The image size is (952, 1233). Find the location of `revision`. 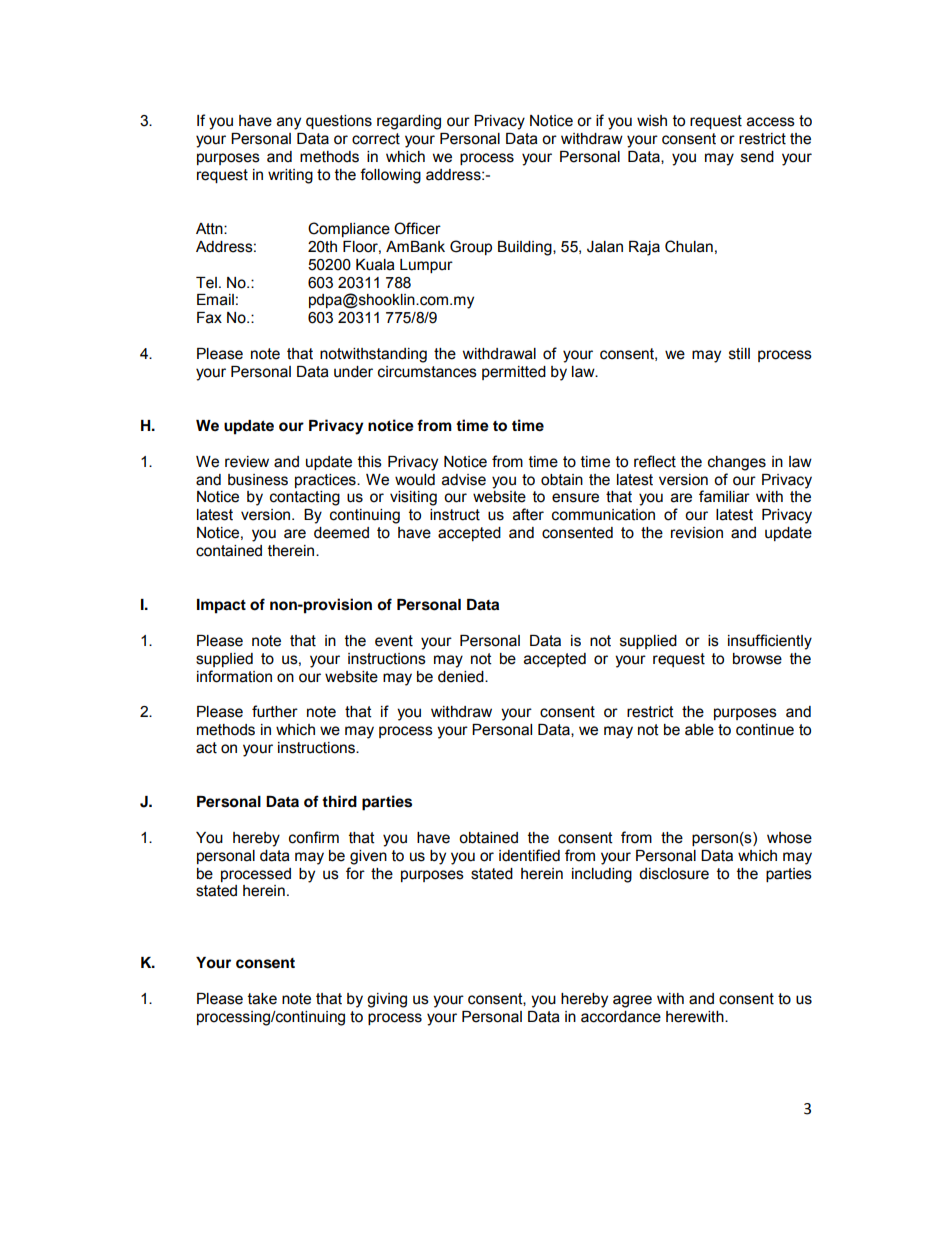

revision is located at coordinates (697, 533).
